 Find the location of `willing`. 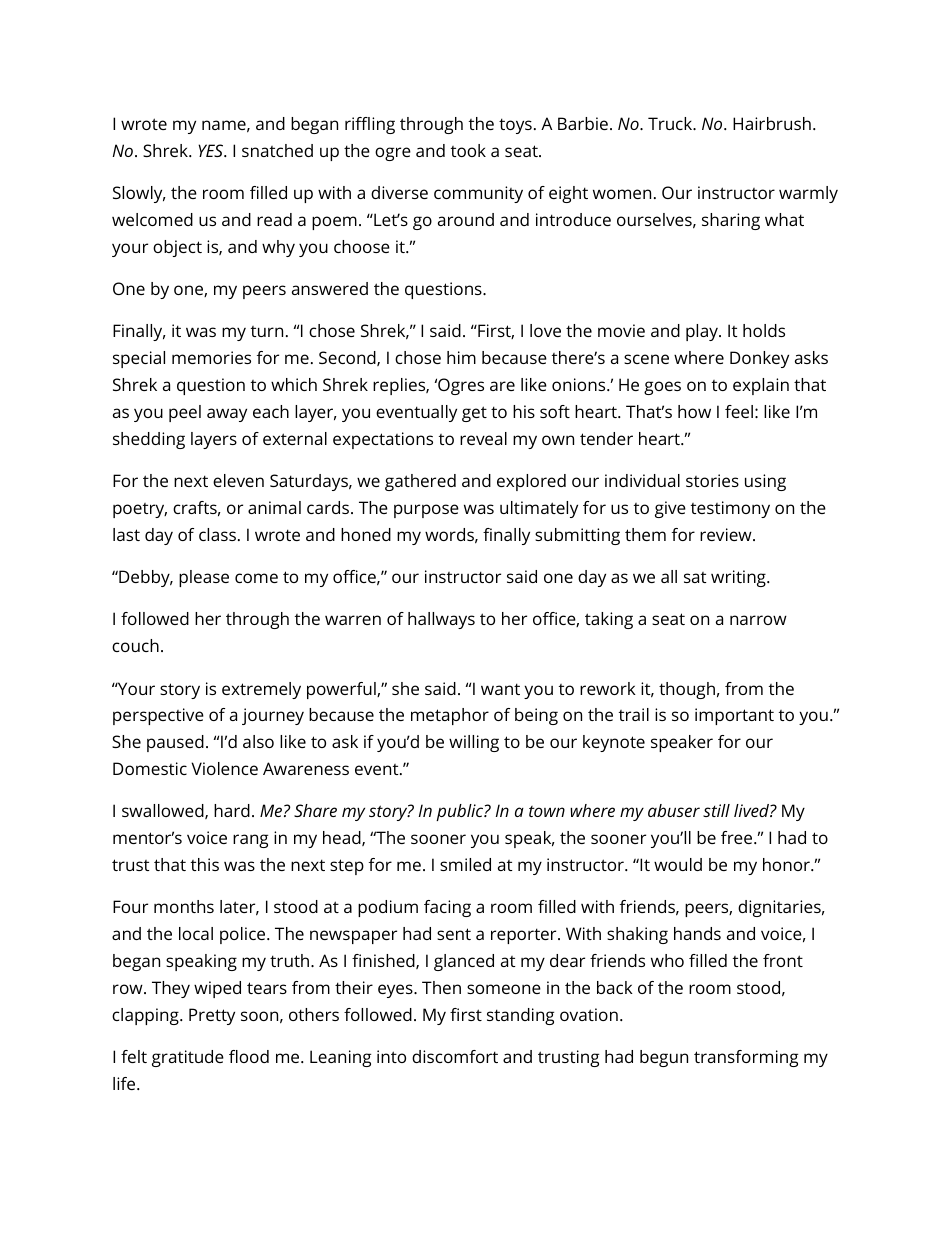

willing is located at coordinates (474, 743).
